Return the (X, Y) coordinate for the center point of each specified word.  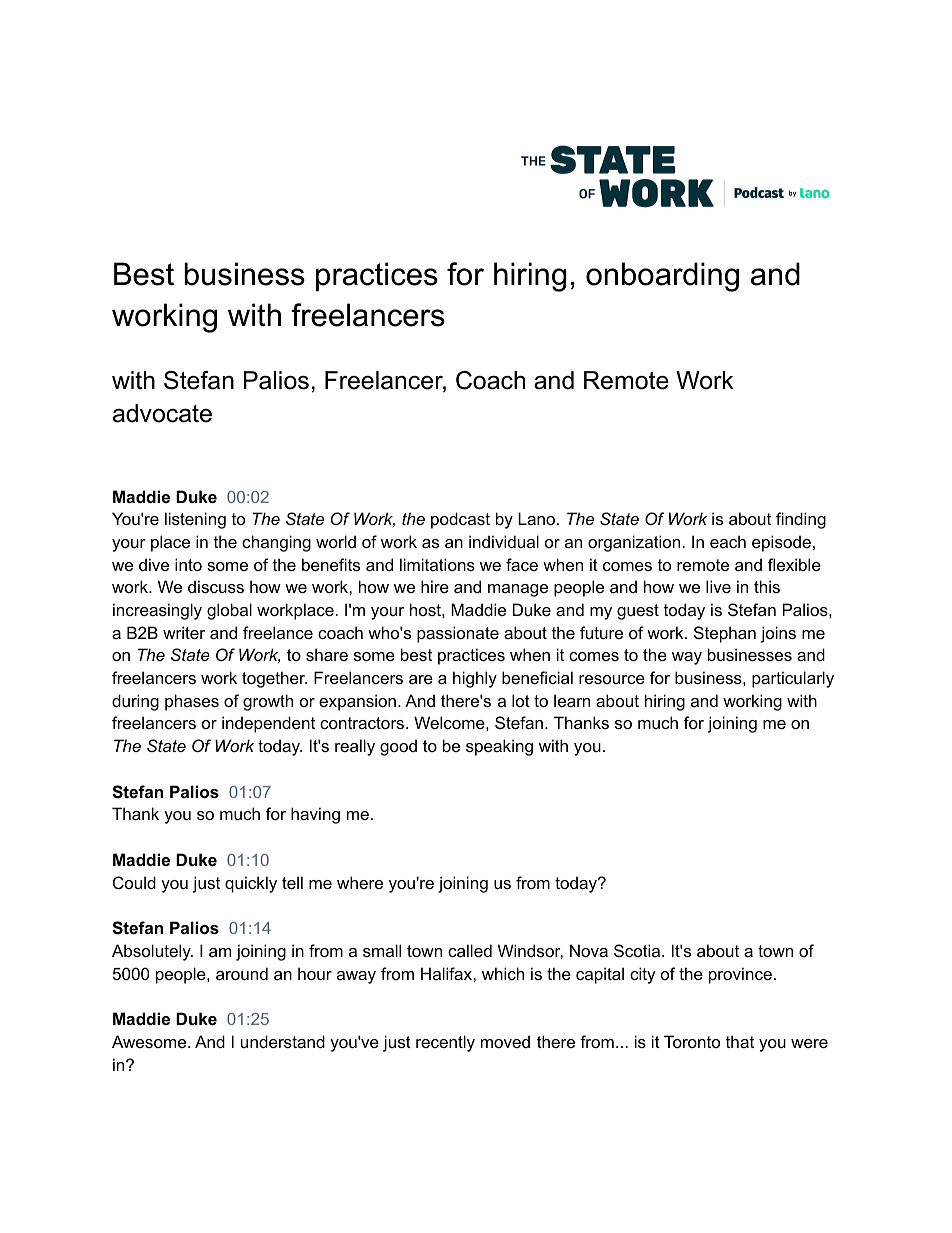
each (728, 541)
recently (445, 1043)
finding (801, 520)
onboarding (662, 277)
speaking (499, 747)
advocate (162, 413)
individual (504, 541)
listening (195, 520)
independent (268, 724)
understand (283, 1041)
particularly (793, 679)
